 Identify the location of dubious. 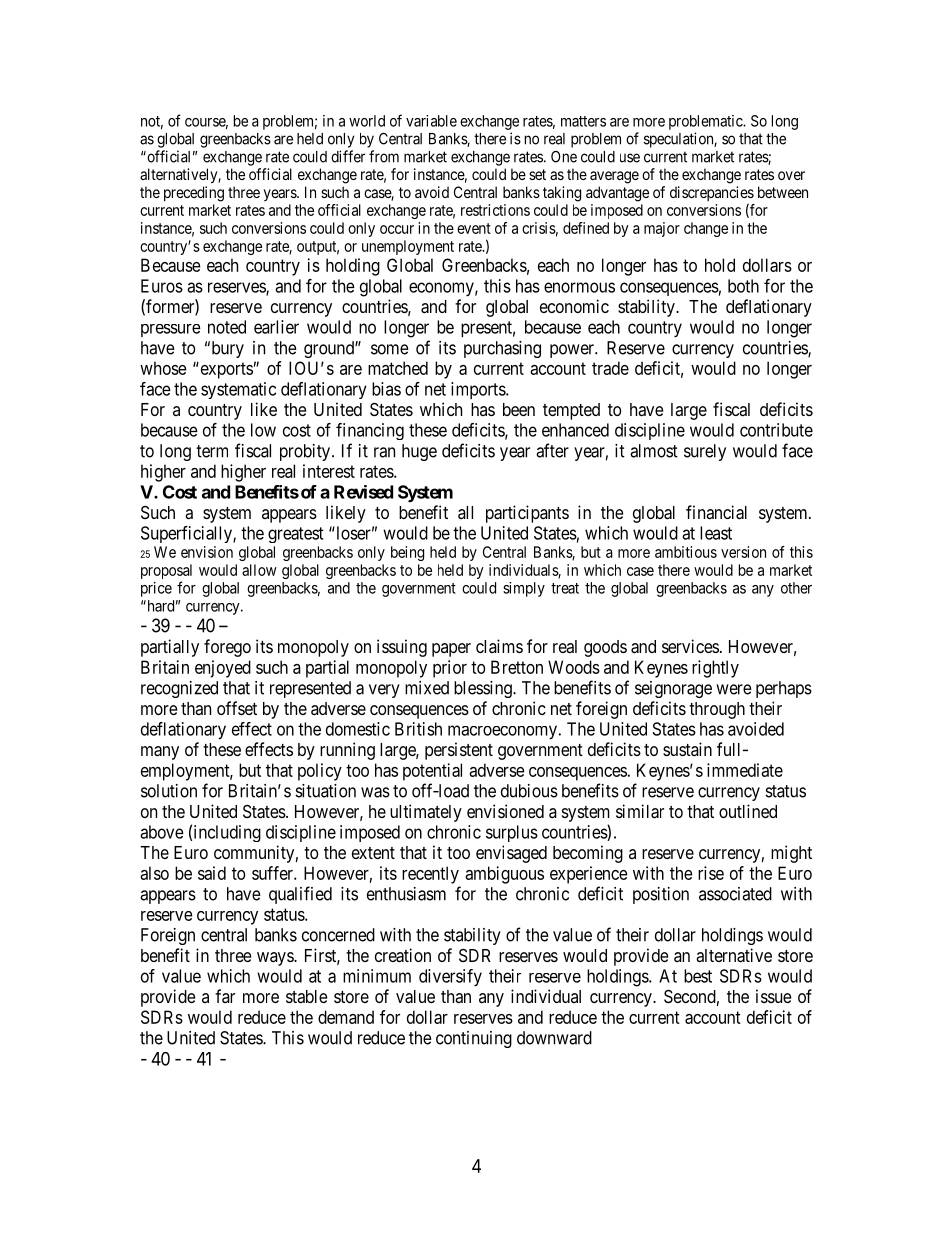
(529, 791).
